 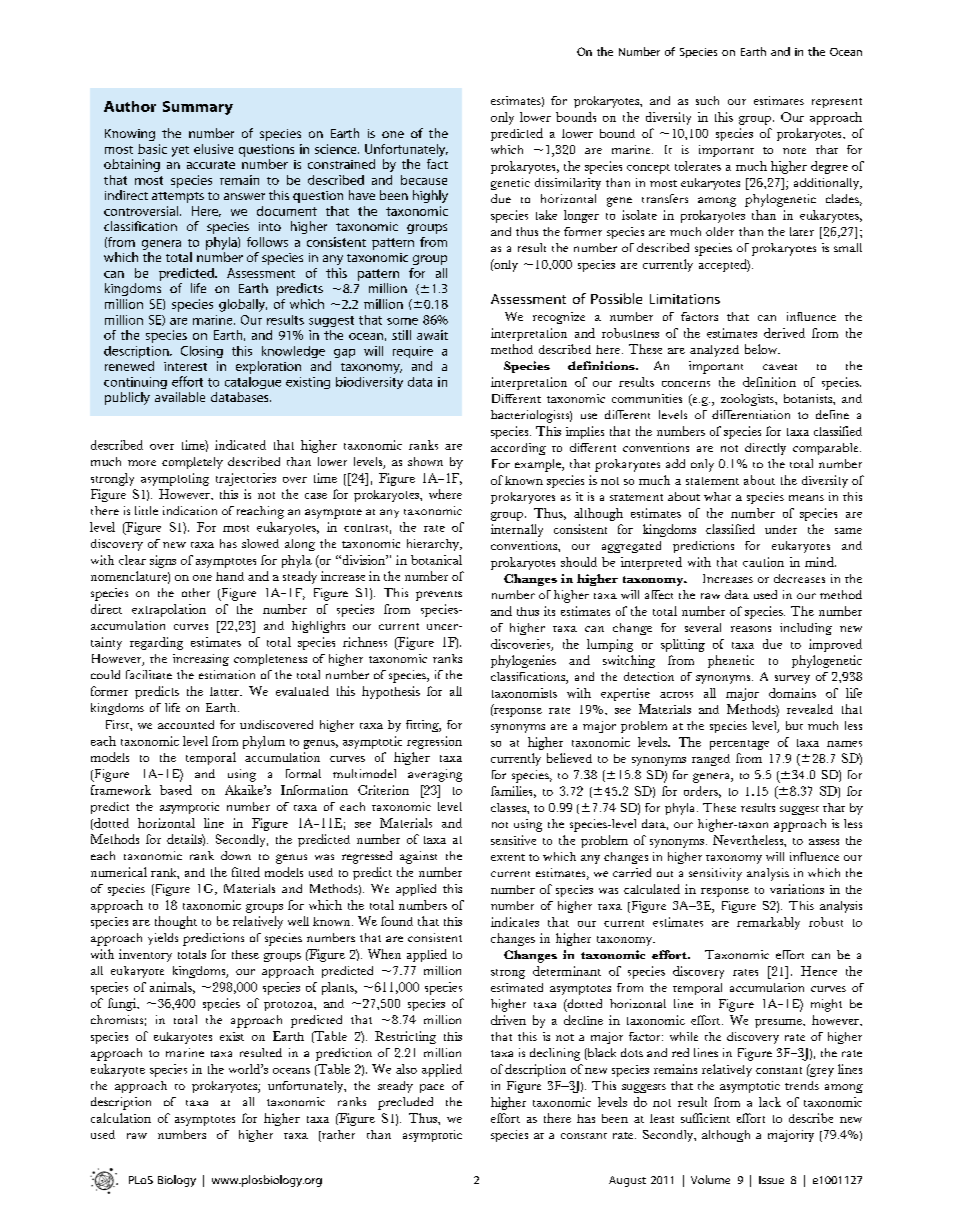 I want to click on note, so click(x=794, y=151).
